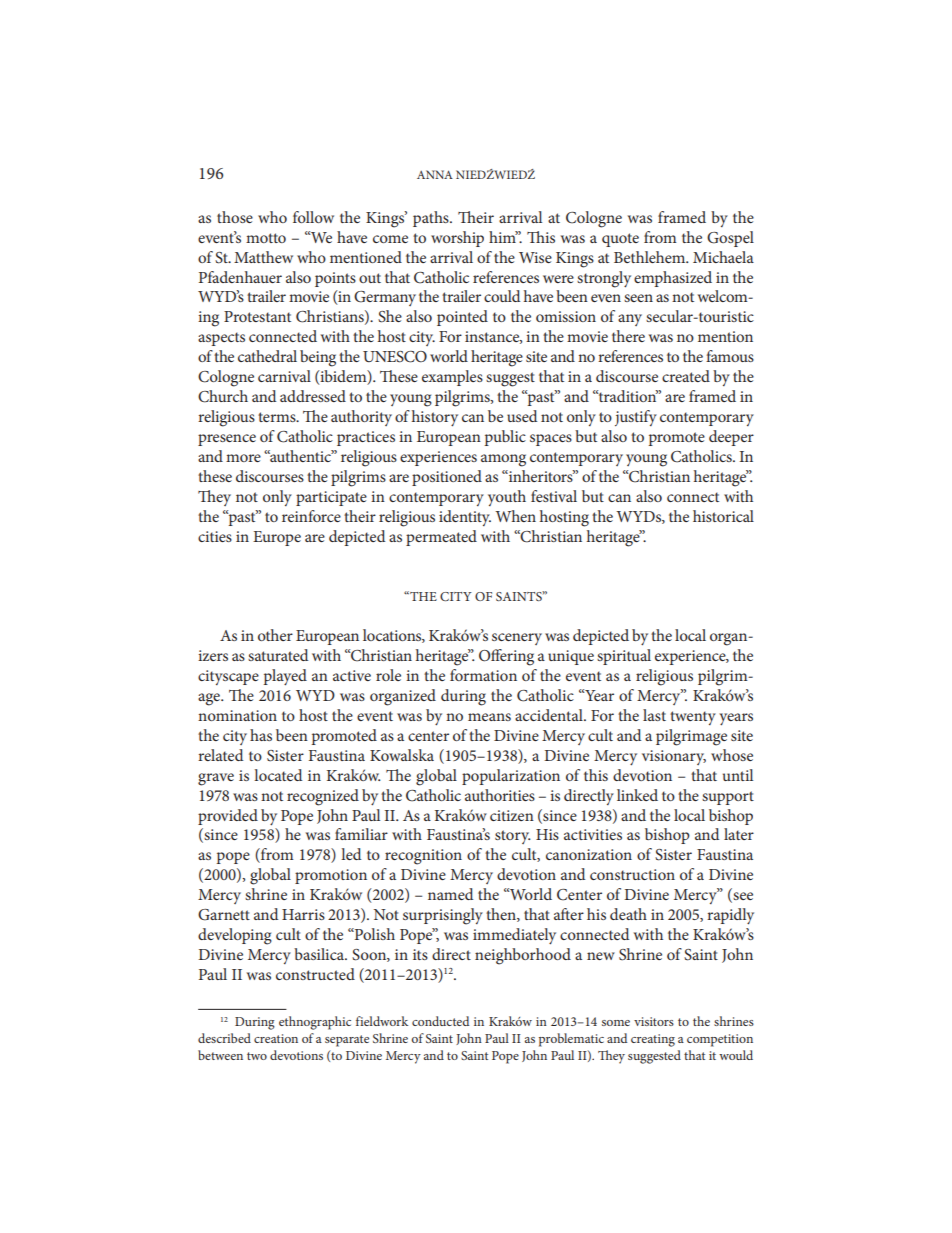  What do you see at coordinates (452, 378) in the page?
I see `examples` at bounding box center [452, 378].
